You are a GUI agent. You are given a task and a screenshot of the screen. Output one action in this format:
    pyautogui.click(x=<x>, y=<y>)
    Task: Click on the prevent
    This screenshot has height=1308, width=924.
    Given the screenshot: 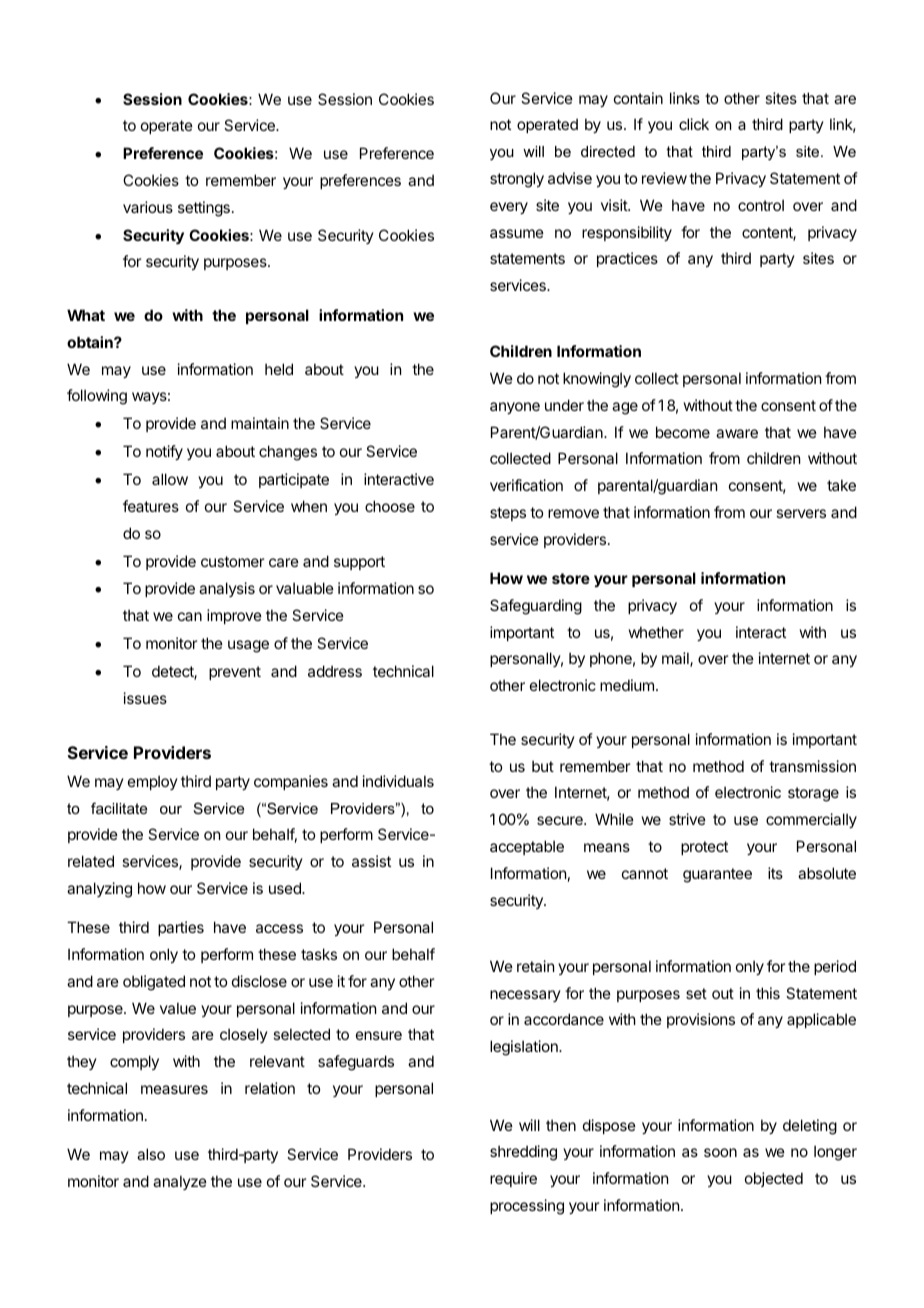 What is the action you would take?
    pyautogui.click(x=235, y=673)
